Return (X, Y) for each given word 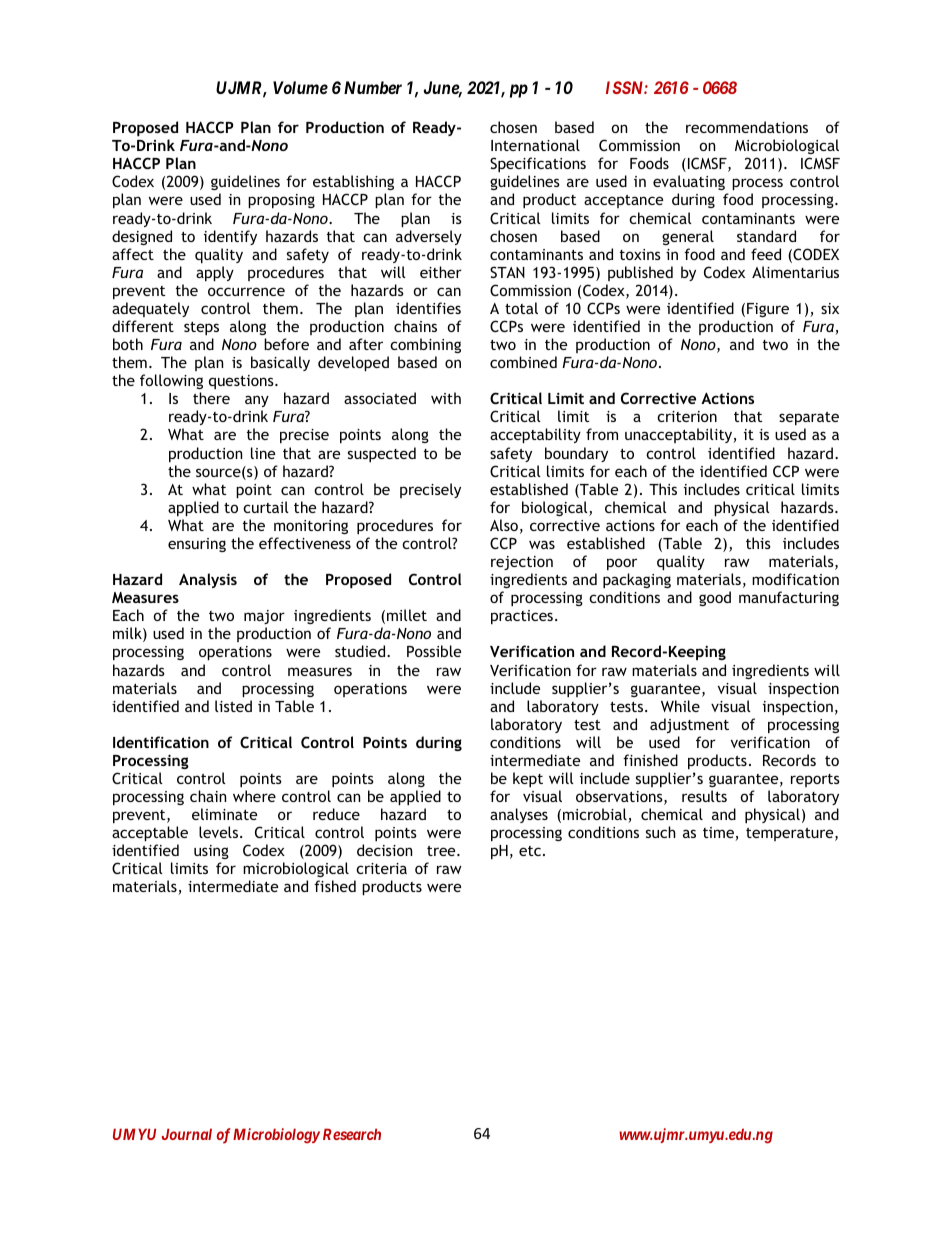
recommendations (747, 127)
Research (352, 1134)
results (704, 796)
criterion (687, 416)
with (446, 398)
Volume (300, 87)
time (719, 834)
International (535, 145)
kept (528, 779)
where (254, 796)
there (211, 398)
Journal (187, 1134)
